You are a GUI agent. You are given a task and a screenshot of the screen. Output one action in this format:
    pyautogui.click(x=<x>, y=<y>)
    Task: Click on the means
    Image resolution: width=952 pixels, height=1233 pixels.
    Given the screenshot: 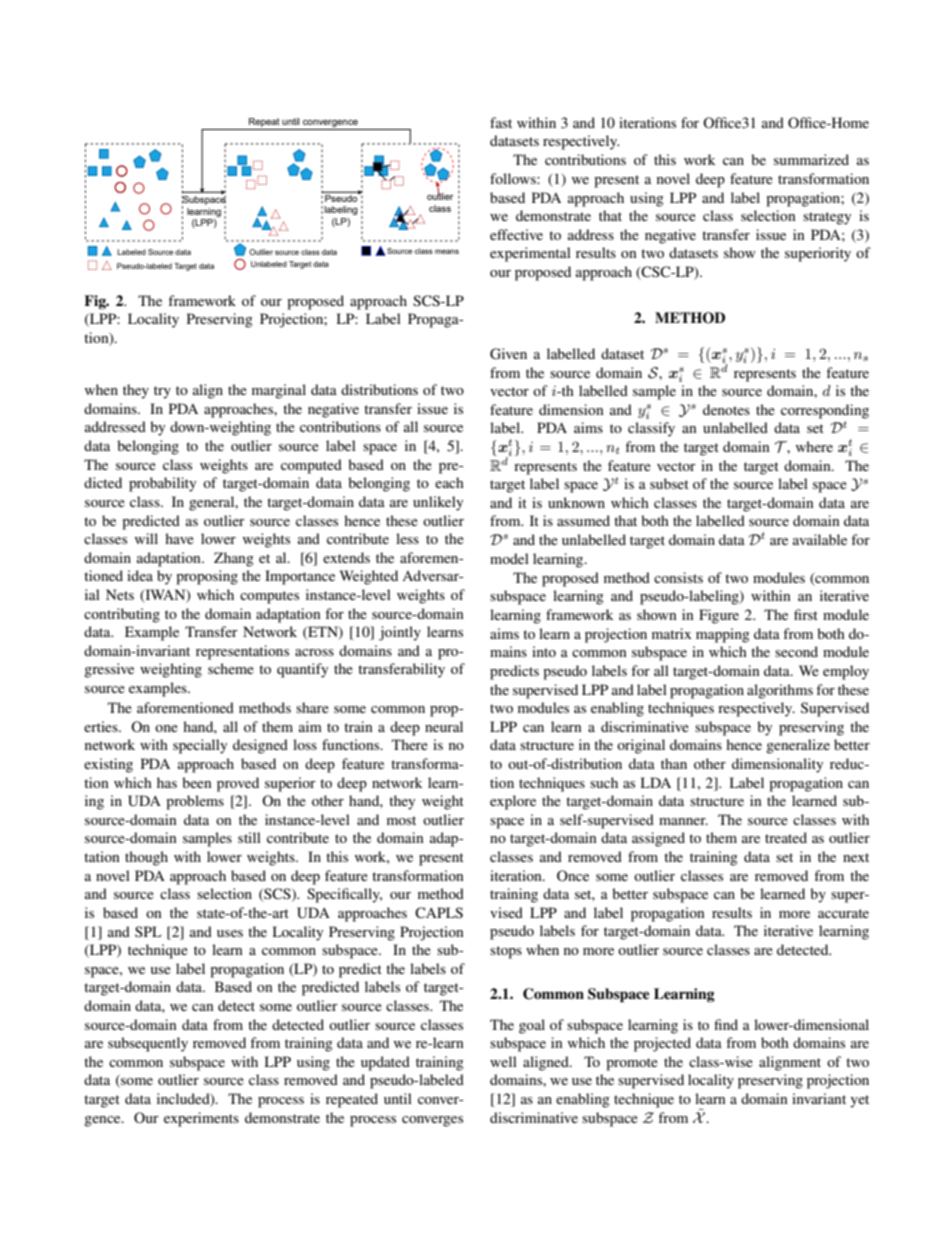 What is the action you would take?
    pyautogui.click(x=447, y=251)
